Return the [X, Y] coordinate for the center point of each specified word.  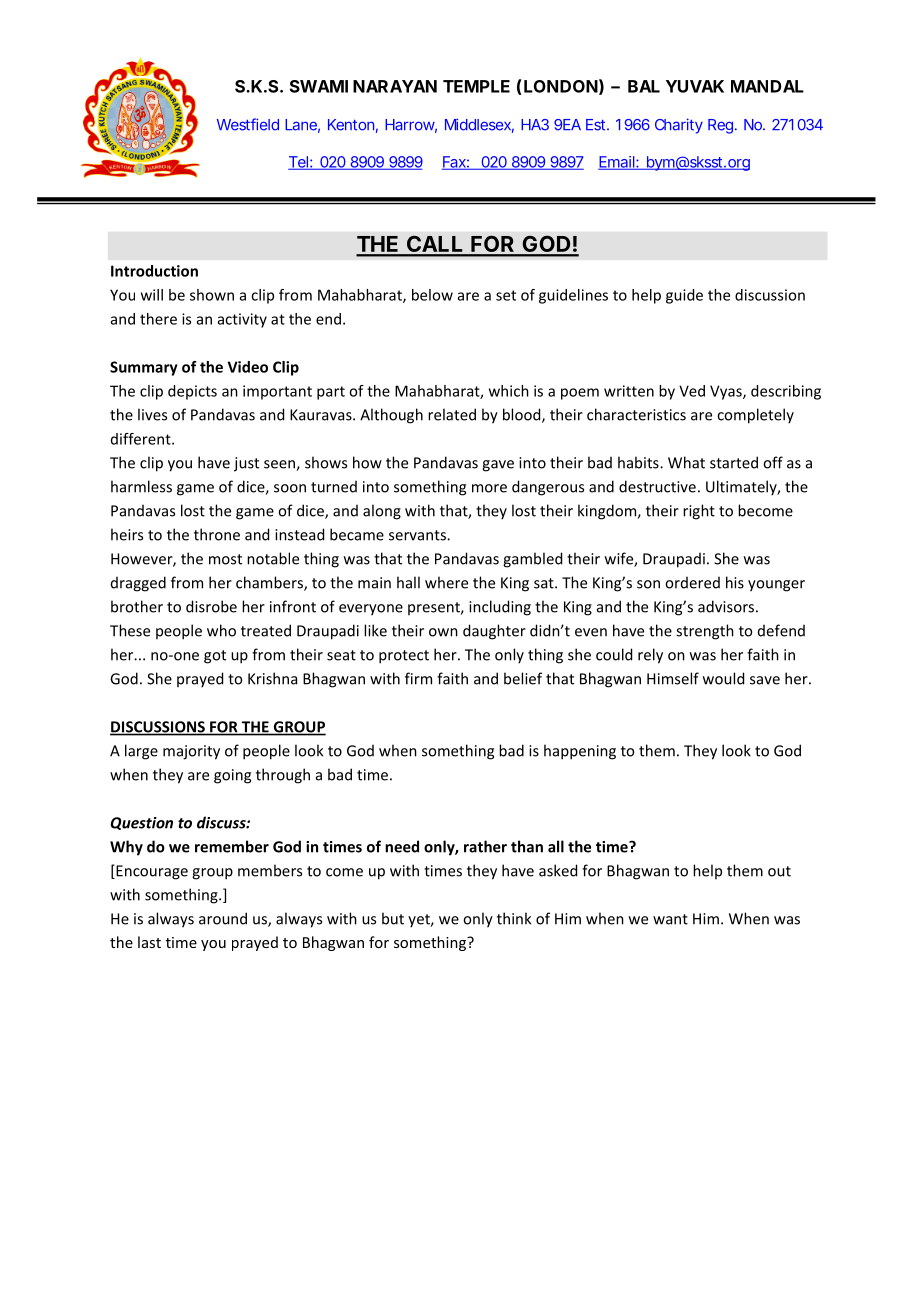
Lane [302, 126]
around [223, 918]
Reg [722, 126]
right [699, 512]
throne [217, 534]
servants [418, 535]
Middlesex [479, 125]
